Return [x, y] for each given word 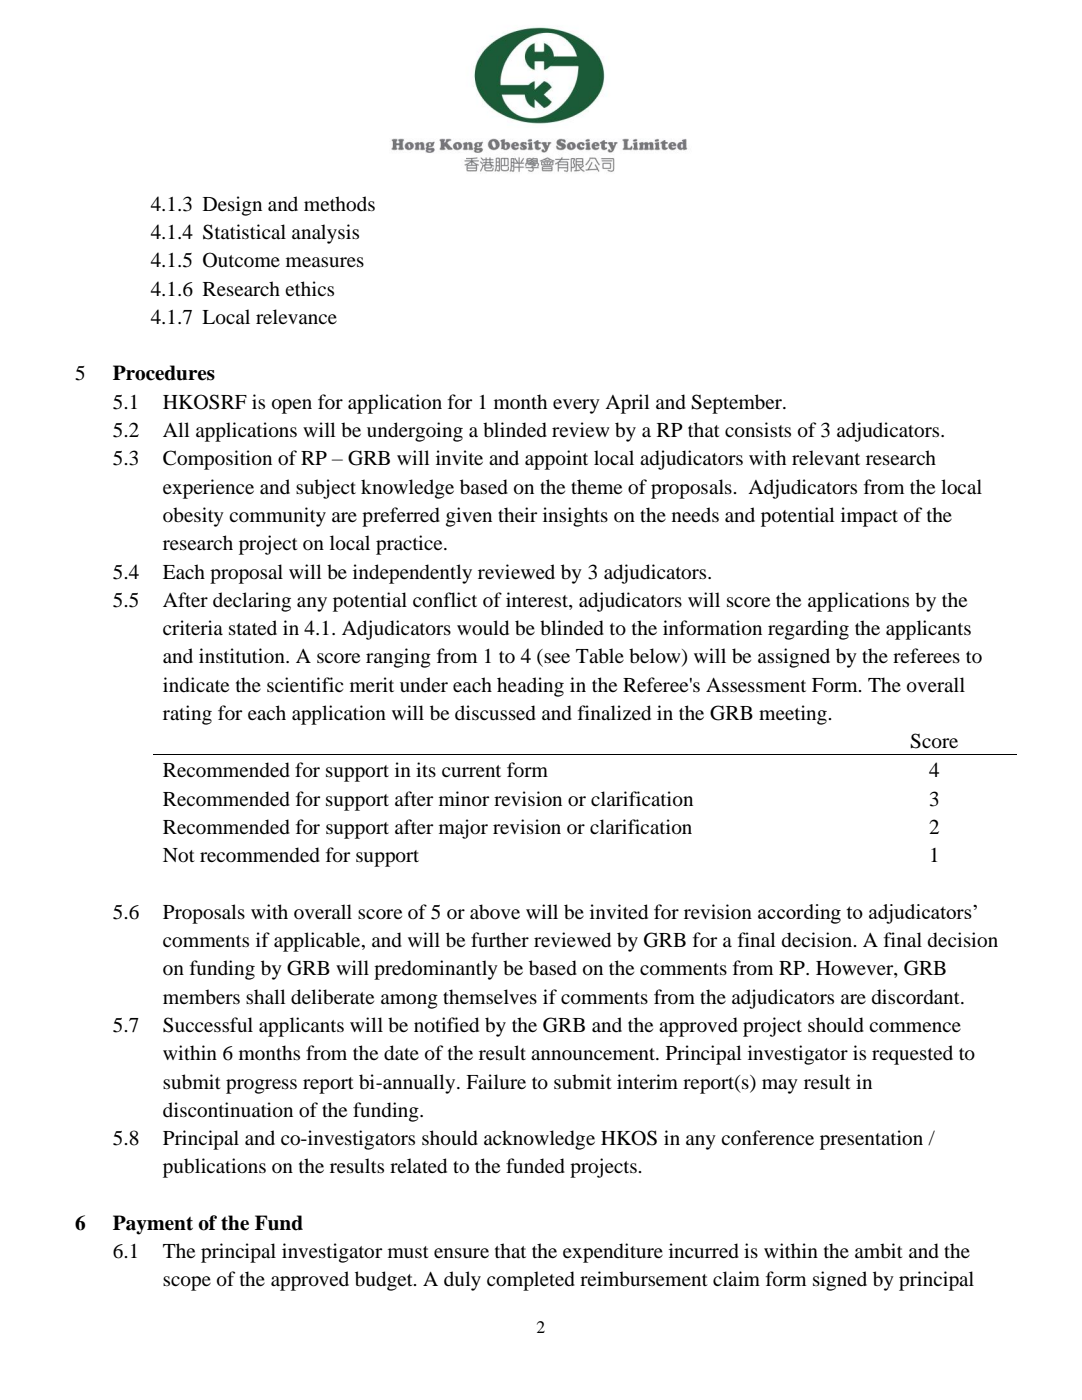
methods [339, 204]
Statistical [244, 232]
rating [187, 715]
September [737, 404]
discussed [495, 713]
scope [187, 1283]
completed [531, 1281]
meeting [793, 715]
